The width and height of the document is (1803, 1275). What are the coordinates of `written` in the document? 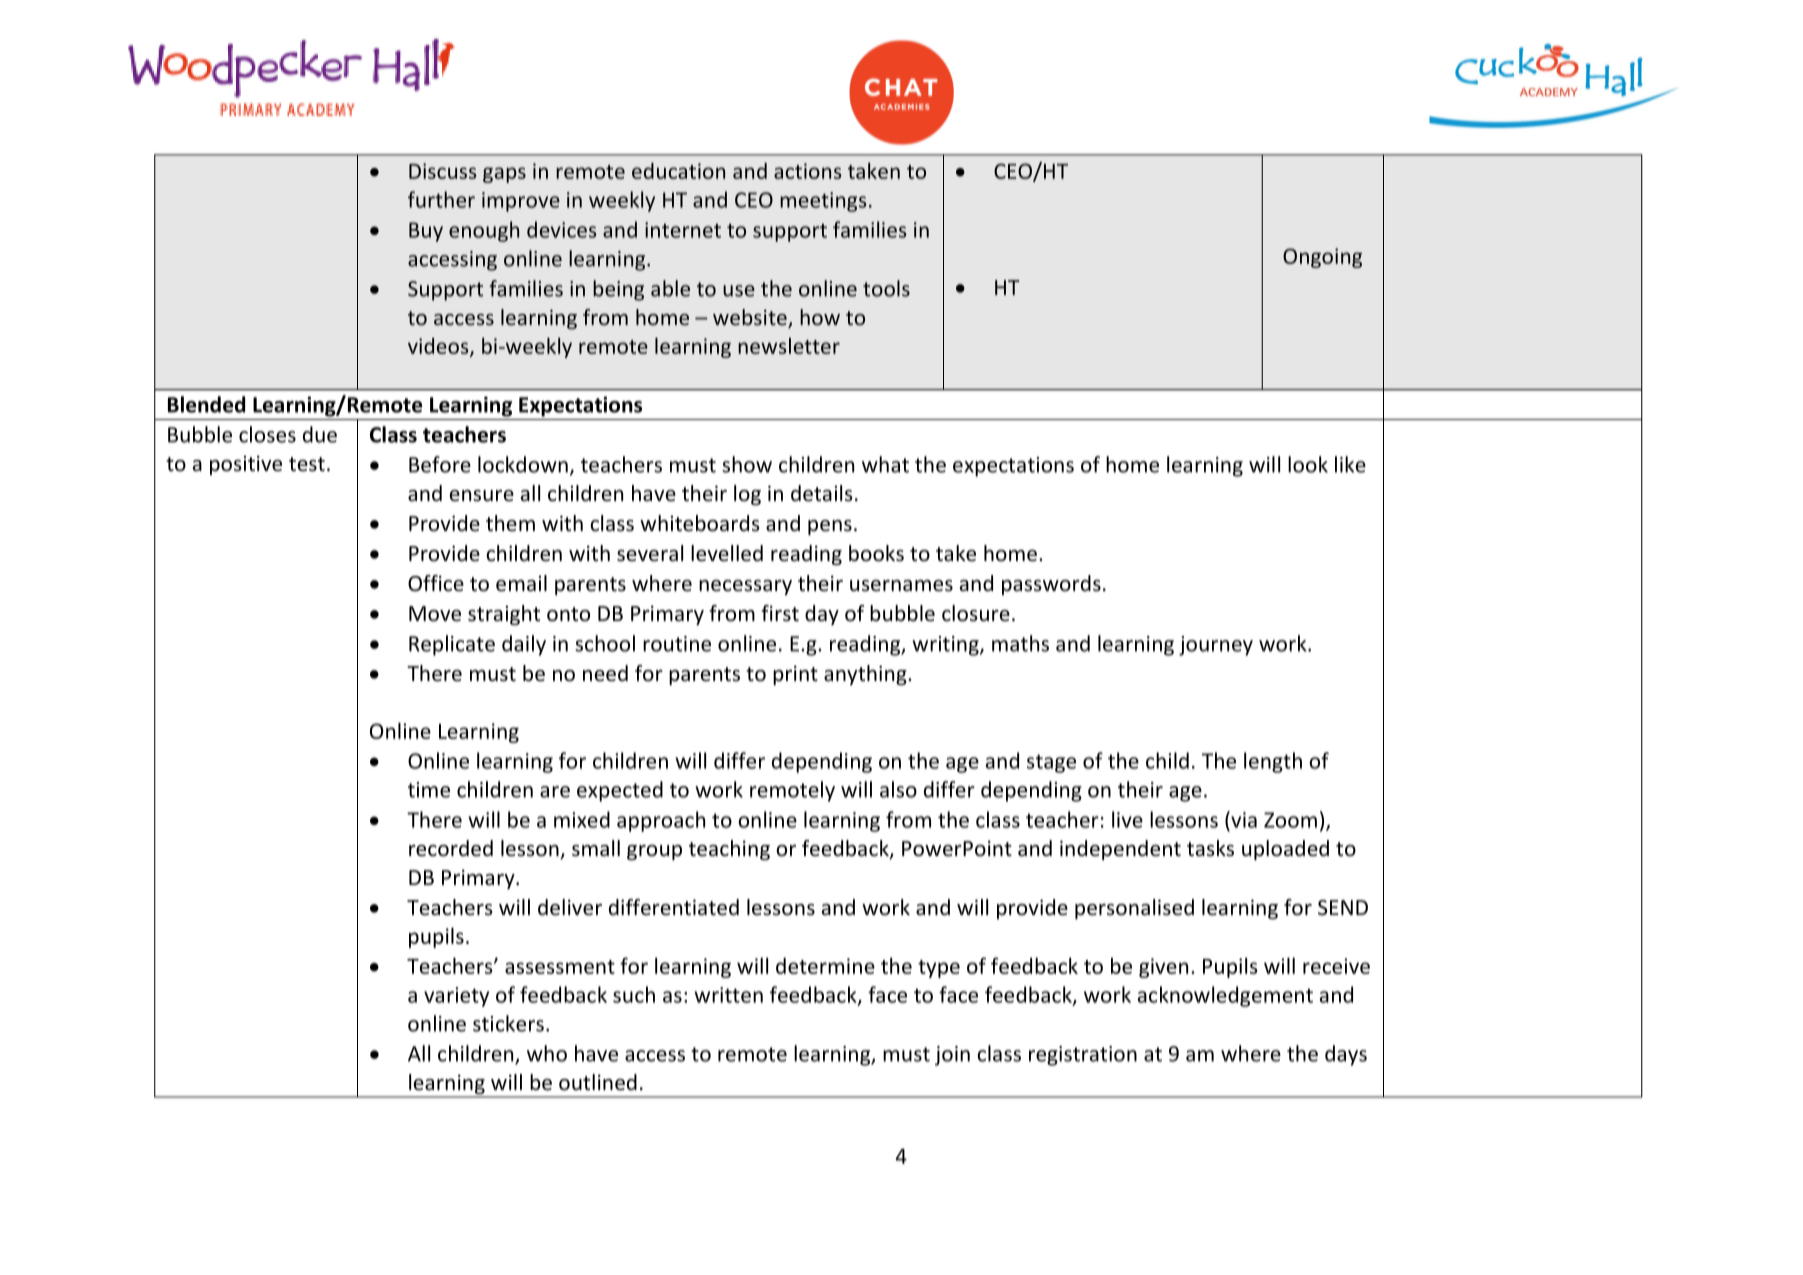 It's located at (728, 995).
